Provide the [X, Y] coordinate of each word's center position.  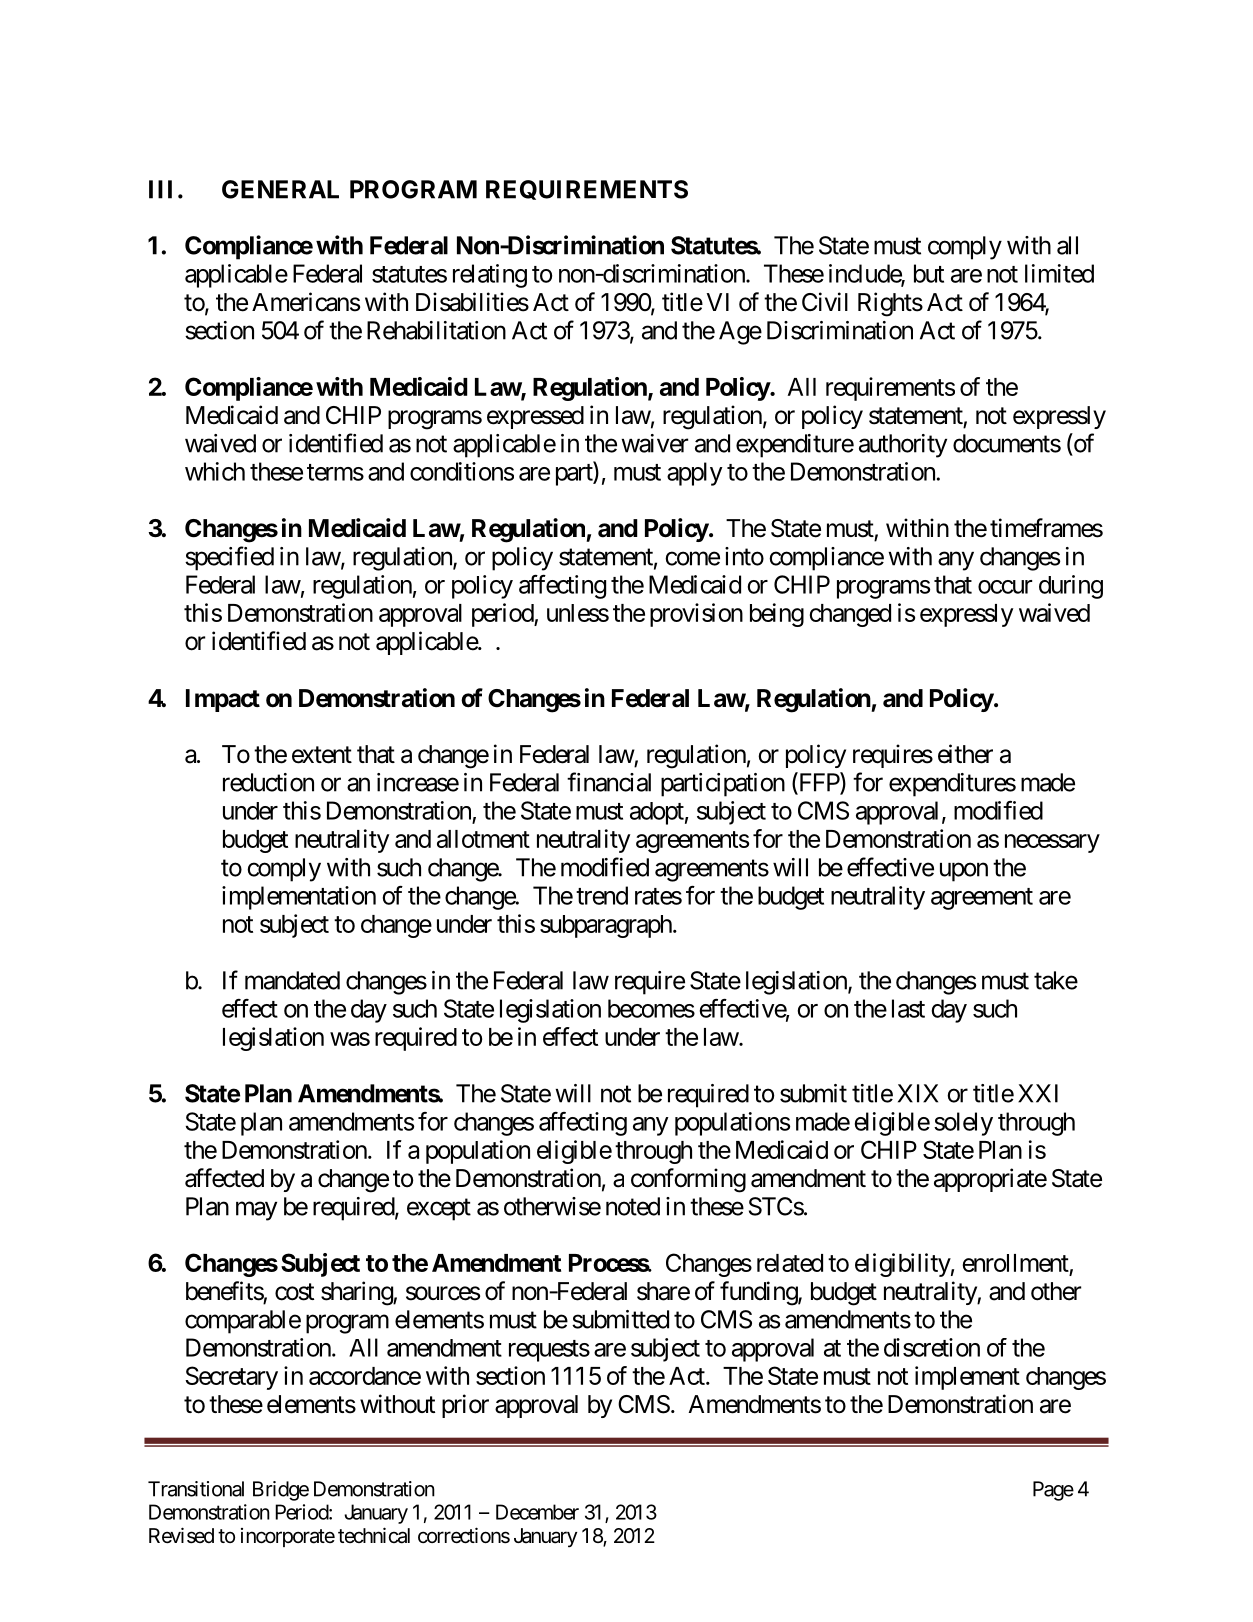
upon [964, 872]
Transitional [196, 1489]
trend [602, 895]
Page [1053, 1491]
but [929, 273]
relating [490, 276]
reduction [268, 782]
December [537, 1512]
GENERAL [280, 189]
